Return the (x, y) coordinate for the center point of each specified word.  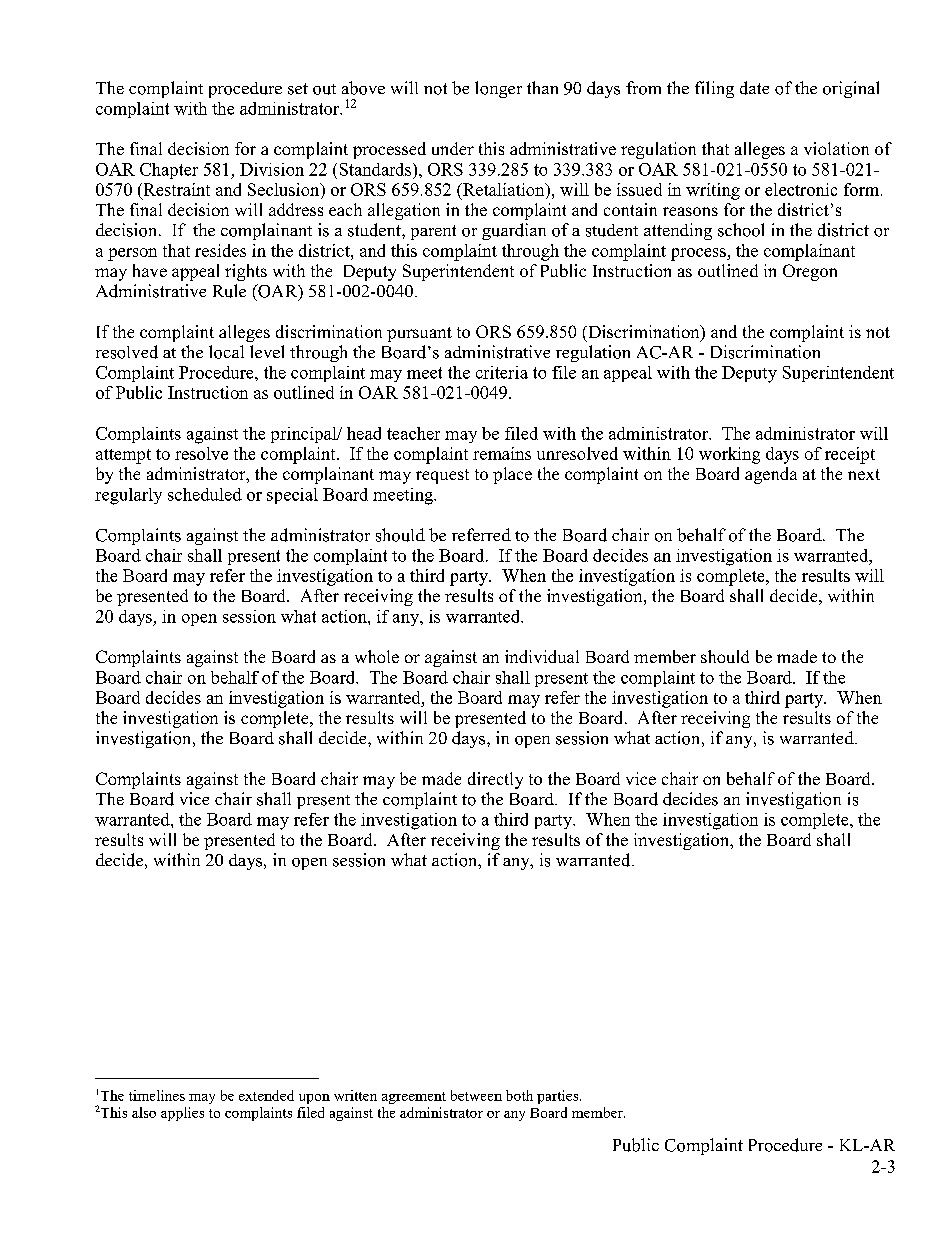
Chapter (169, 171)
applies (182, 1114)
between (476, 1095)
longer (498, 89)
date (754, 88)
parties (559, 1097)
